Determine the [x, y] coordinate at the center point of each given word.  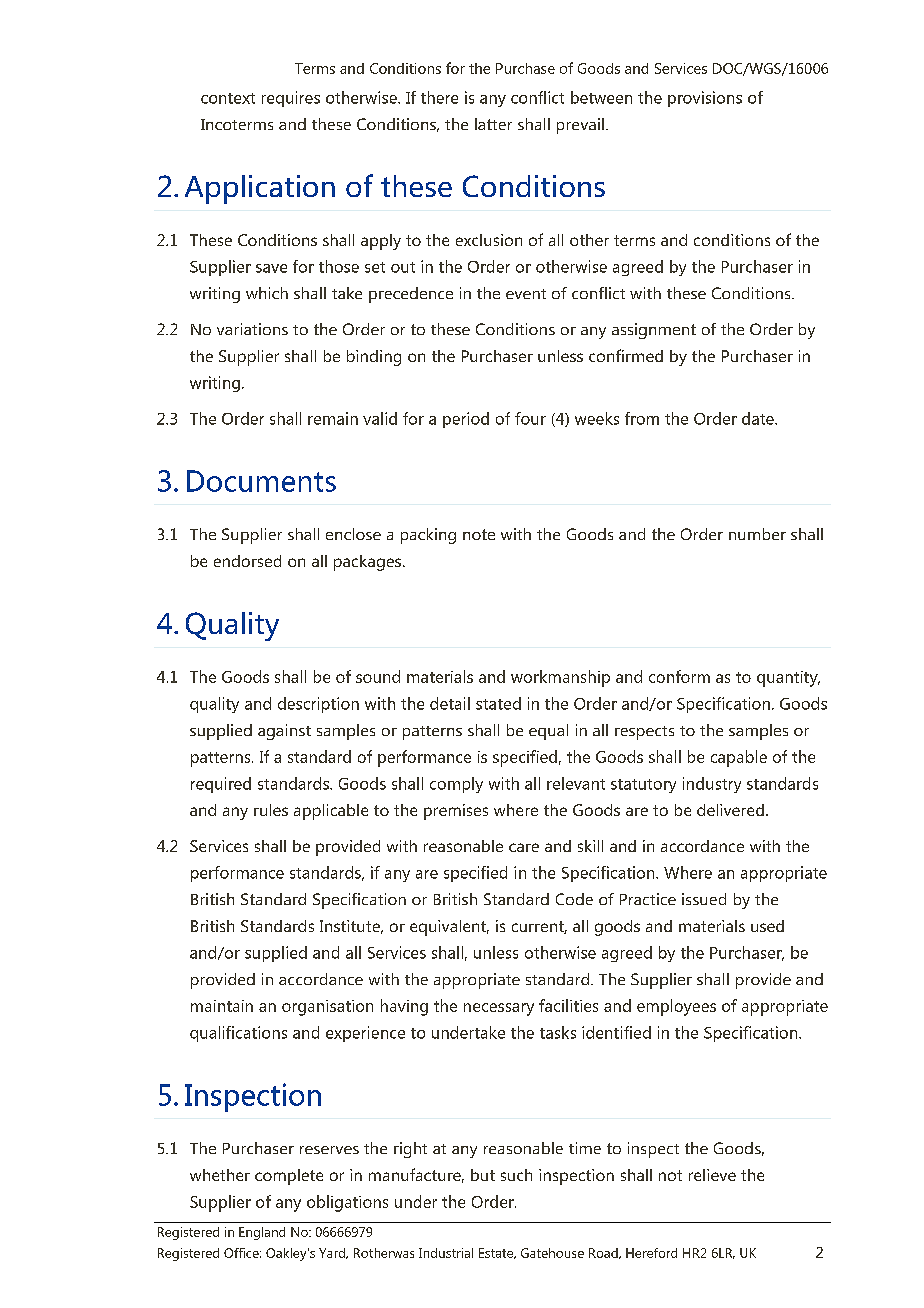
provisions [705, 99]
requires [291, 99]
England [262, 1233]
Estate [497, 1253]
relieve [712, 1175]
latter [493, 124]
